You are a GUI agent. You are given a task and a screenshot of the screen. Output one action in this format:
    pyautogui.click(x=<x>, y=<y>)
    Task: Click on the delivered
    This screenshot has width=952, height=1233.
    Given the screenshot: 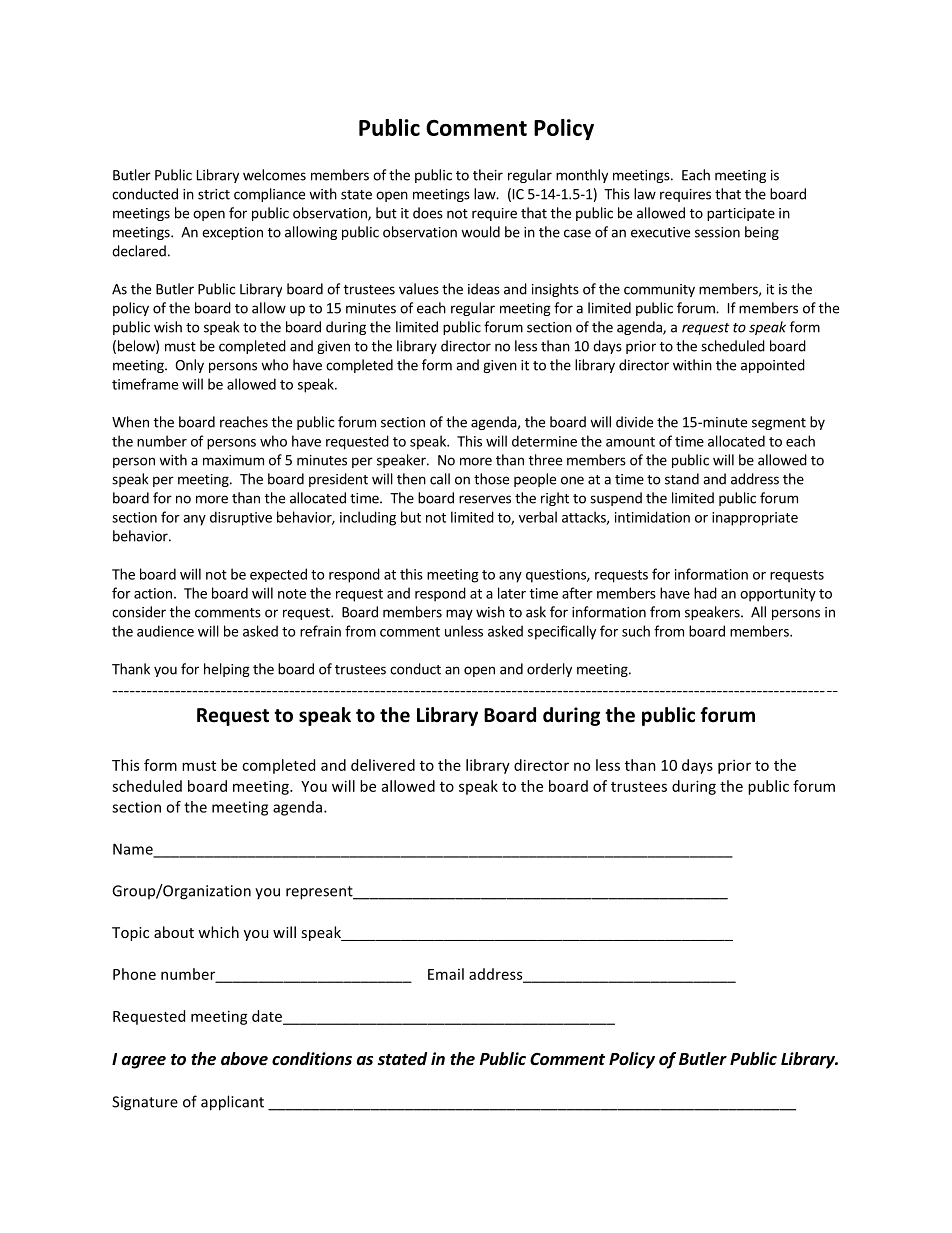 What is the action you would take?
    pyautogui.click(x=383, y=765)
